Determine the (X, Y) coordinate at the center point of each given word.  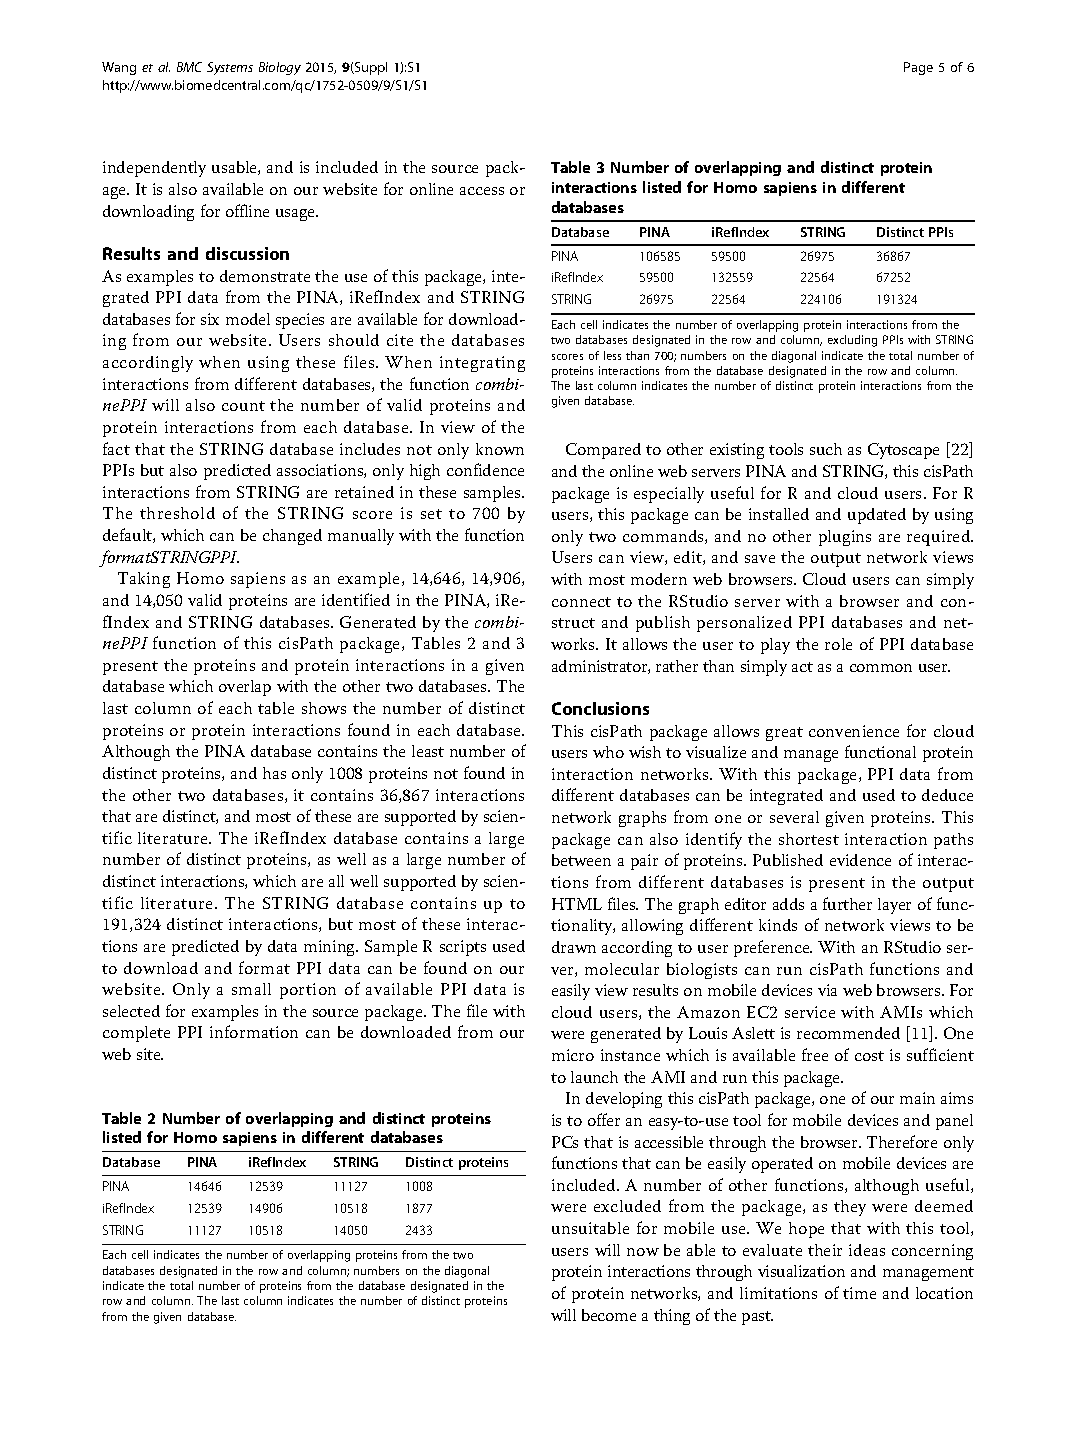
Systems (230, 68)
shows (324, 708)
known (500, 449)
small (251, 989)
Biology (280, 68)
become (609, 1315)
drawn (574, 947)
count (243, 406)
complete (136, 1034)
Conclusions (600, 708)
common (881, 668)
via (827, 990)
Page (918, 68)
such (826, 449)
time (859, 1293)
